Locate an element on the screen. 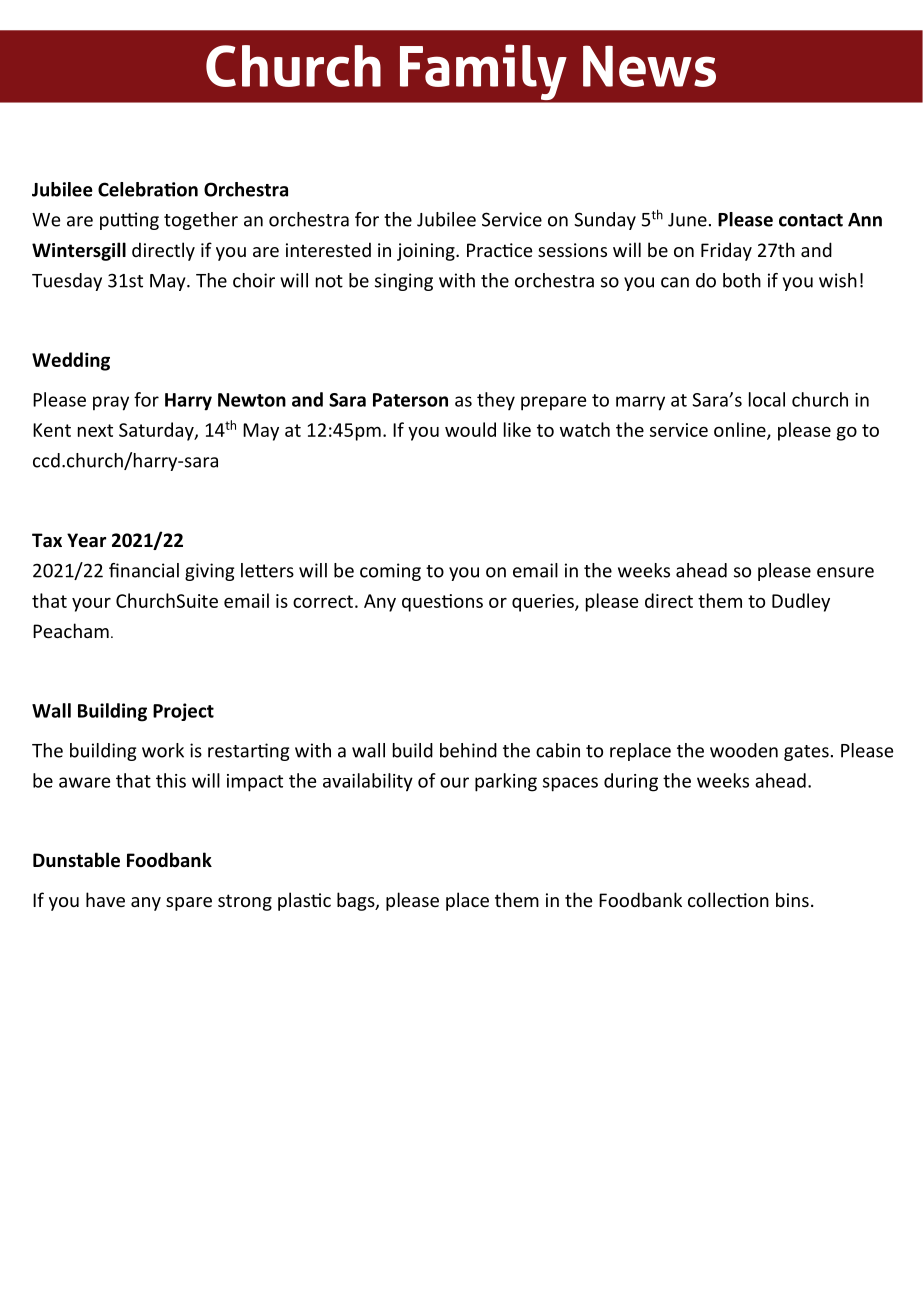 The height and width of the screenshot is (1308, 924). News is located at coordinates (649, 66).
